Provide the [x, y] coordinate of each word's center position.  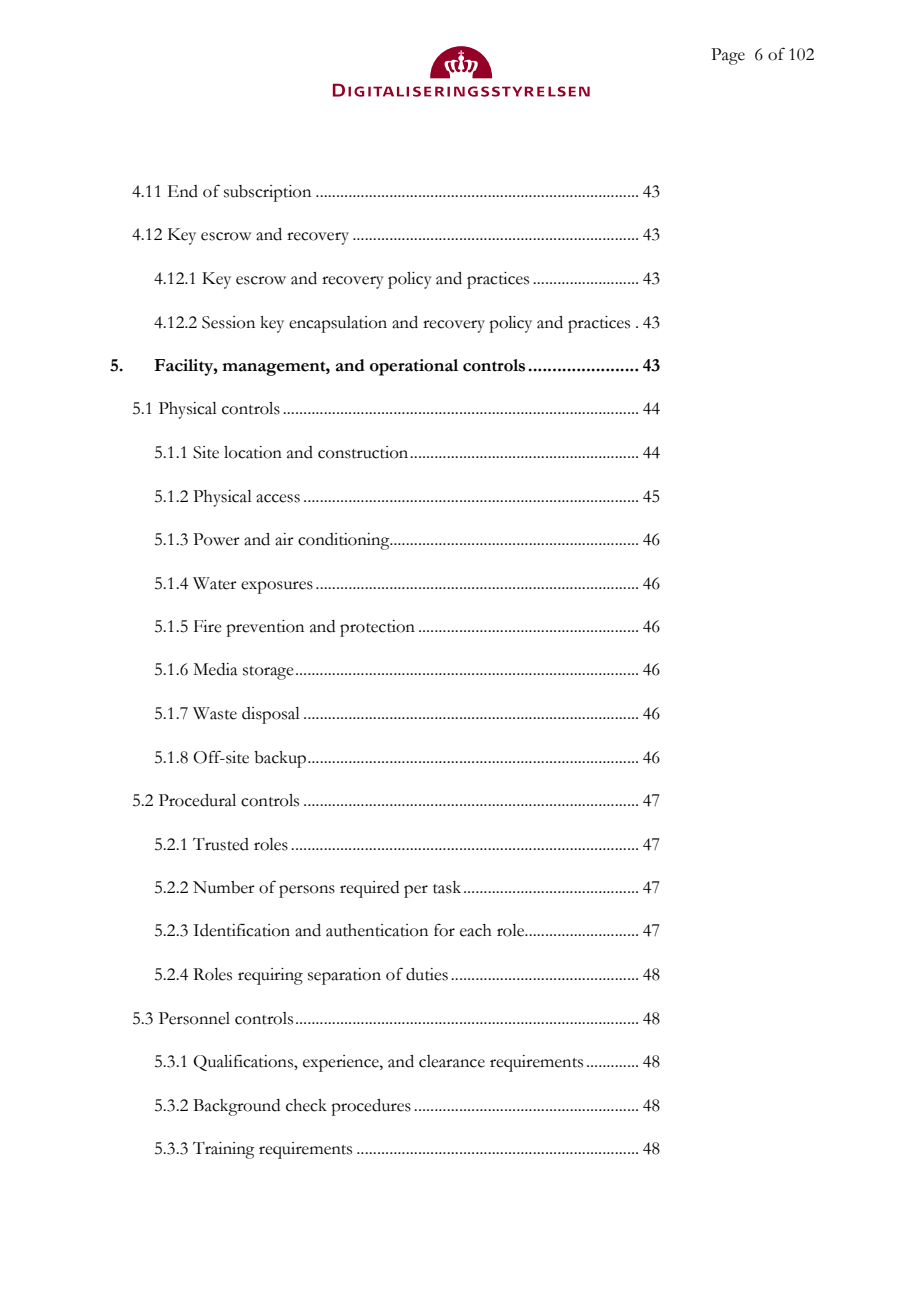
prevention [265, 628]
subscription [267, 193]
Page [728, 56]
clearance [452, 1061]
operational [414, 367]
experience [342, 1063]
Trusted [221, 844]
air [284, 539]
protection [377, 628]
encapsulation [338, 324]
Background [236, 1107]
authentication [377, 930]
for [444, 930]
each [476, 930]
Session [228, 322]
